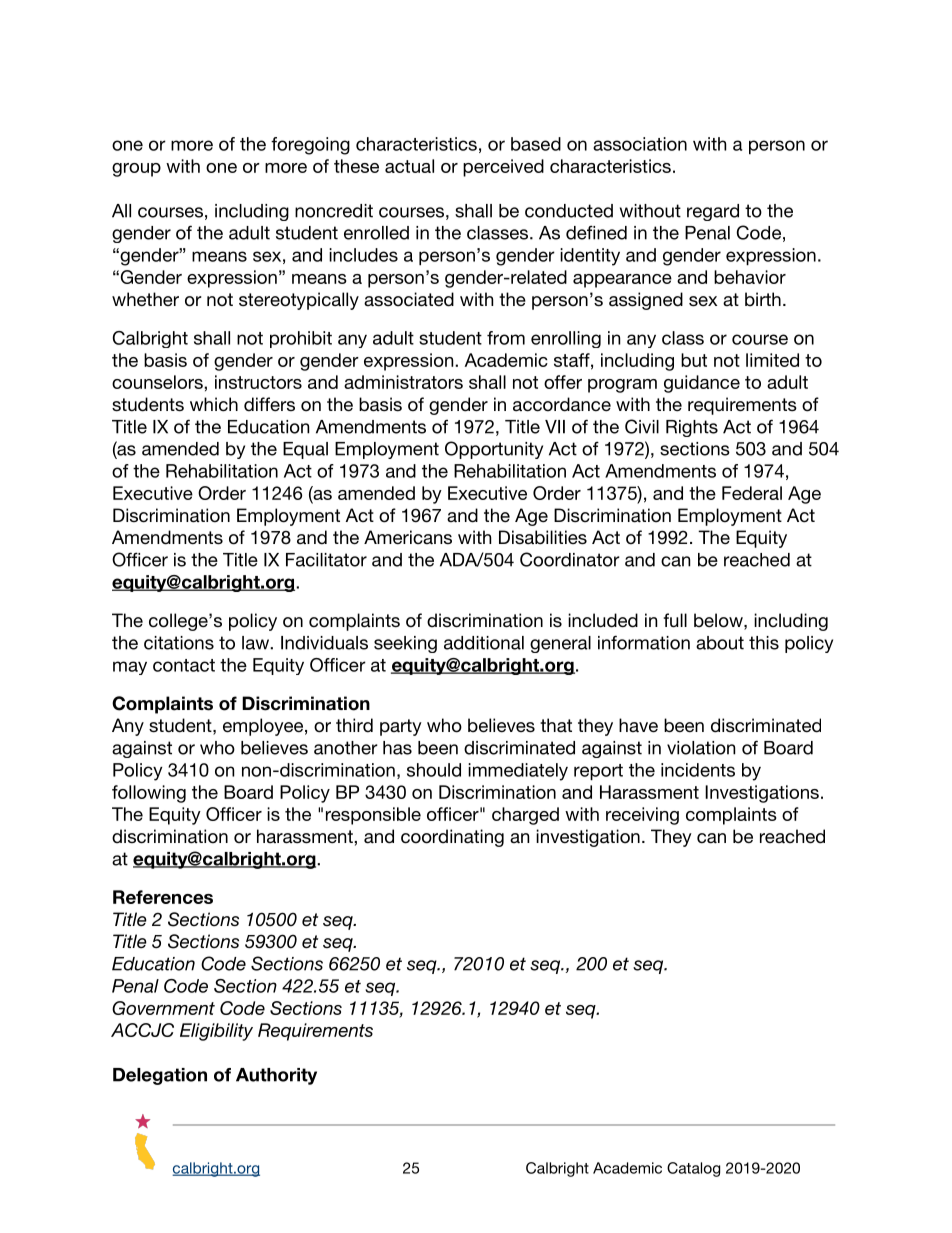  What do you see at coordinates (720, 643) in the screenshot?
I see `about` at bounding box center [720, 643].
